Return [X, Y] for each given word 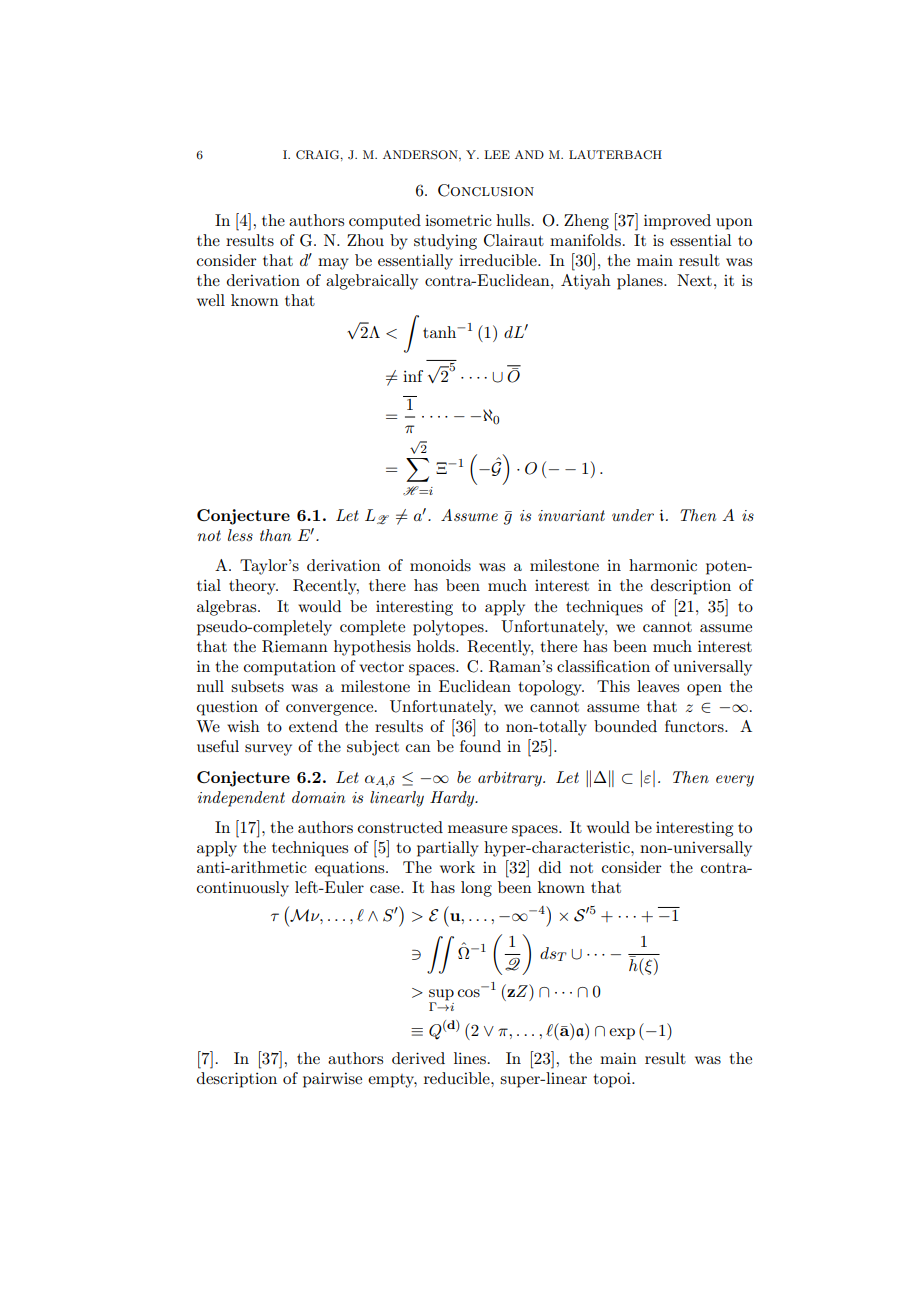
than [275, 535]
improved [677, 222]
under [633, 515]
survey [268, 750]
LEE [497, 154]
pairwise [332, 1080]
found [480, 746]
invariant [571, 515]
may [333, 264]
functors [695, 726]
